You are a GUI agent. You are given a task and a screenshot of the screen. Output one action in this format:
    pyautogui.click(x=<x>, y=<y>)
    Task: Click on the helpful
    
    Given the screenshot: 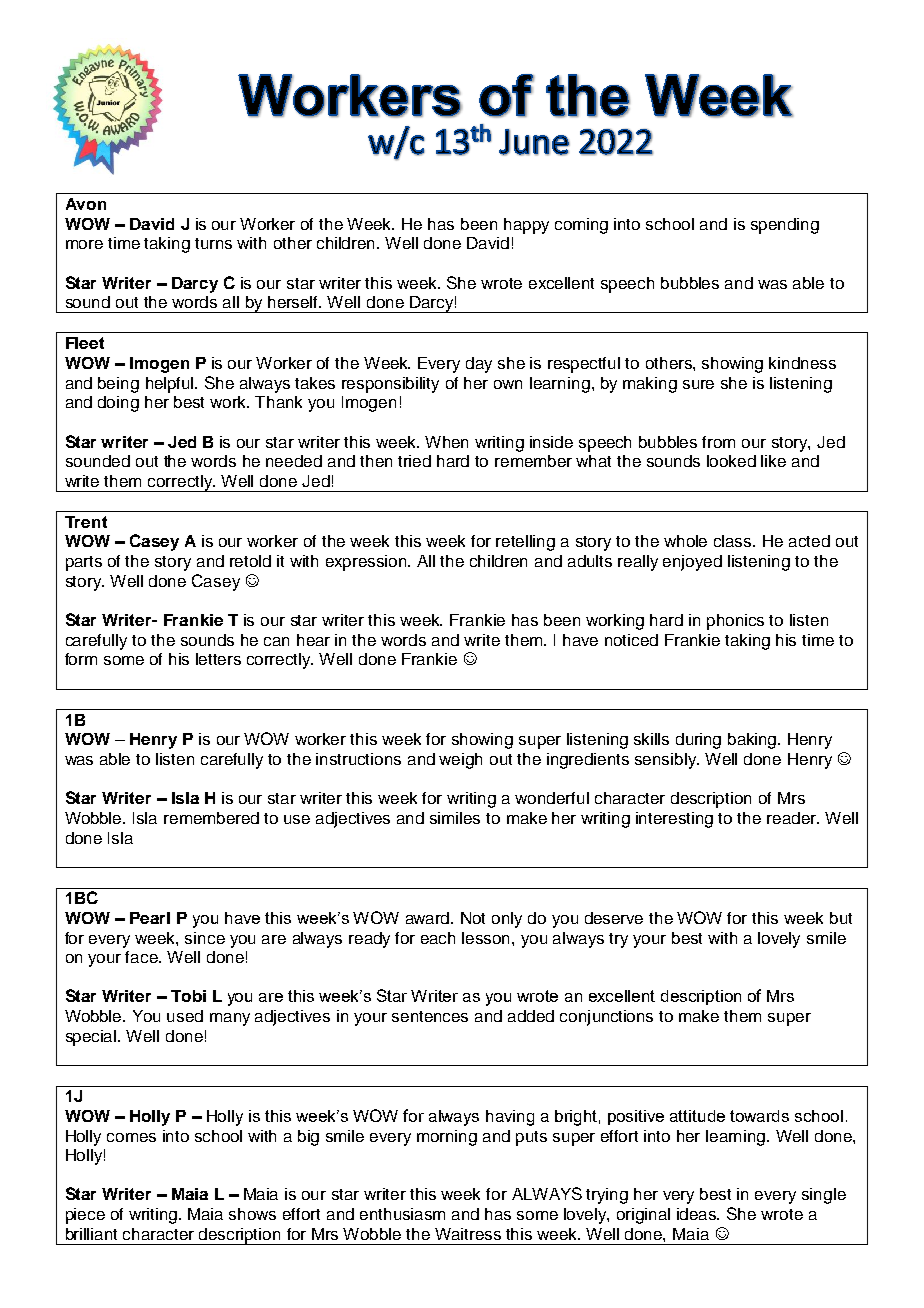 What is the action you would take?
    pyautogui.click(x=171, y=385)
